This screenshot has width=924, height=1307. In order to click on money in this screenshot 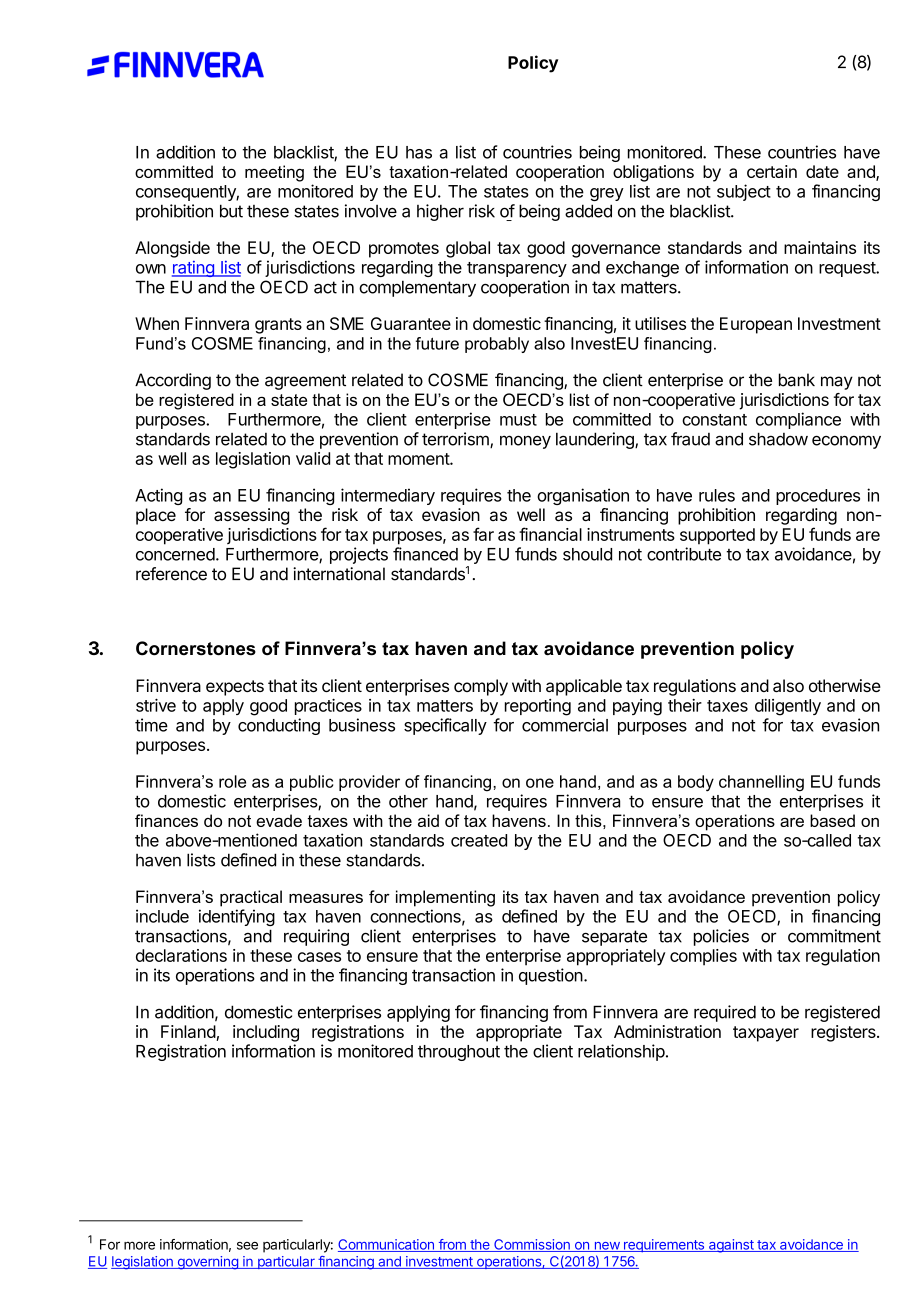, I will do `click(525, 442)`.
